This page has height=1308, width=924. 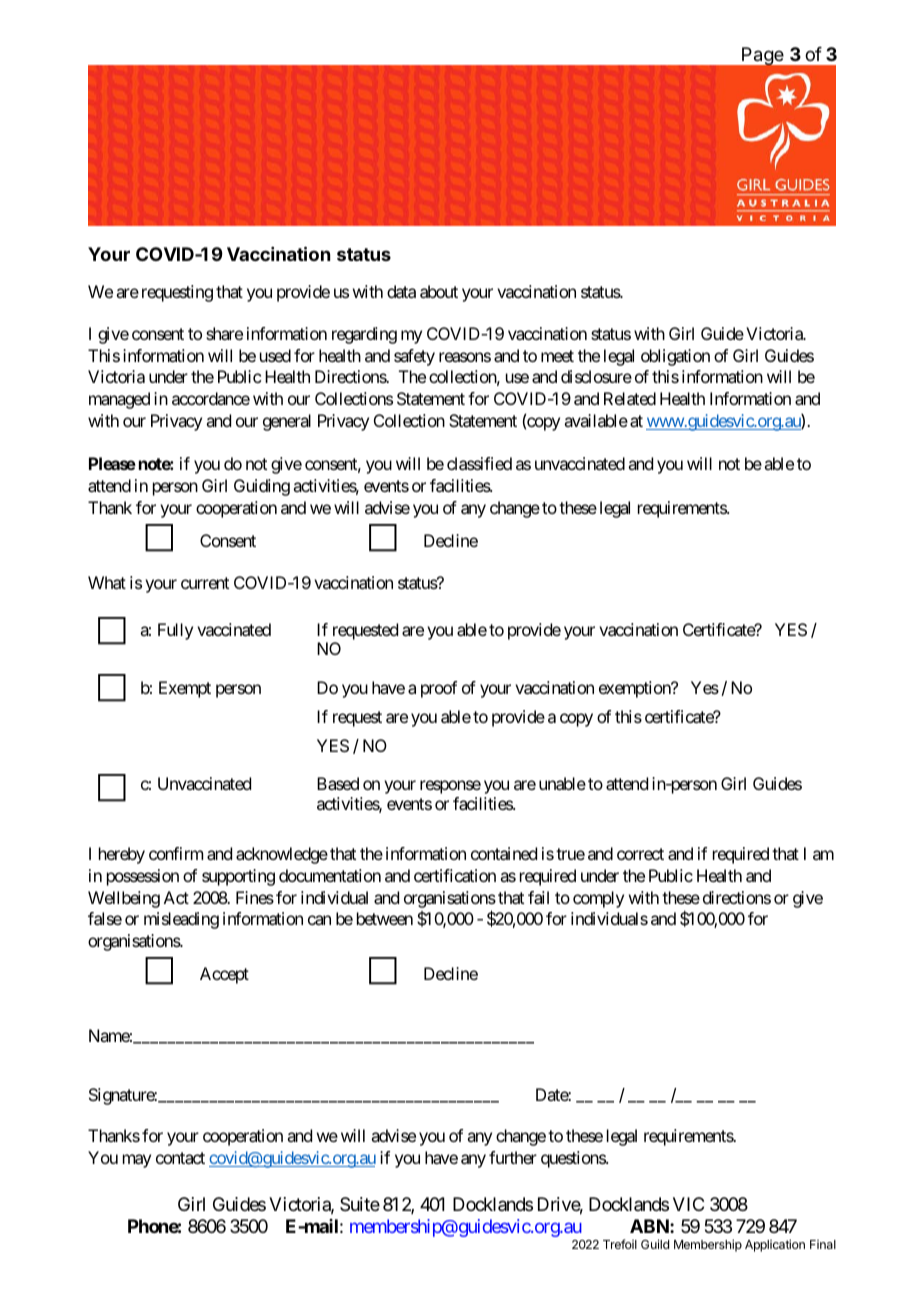 I want to click on contact, so click(x=180, y=1158).
